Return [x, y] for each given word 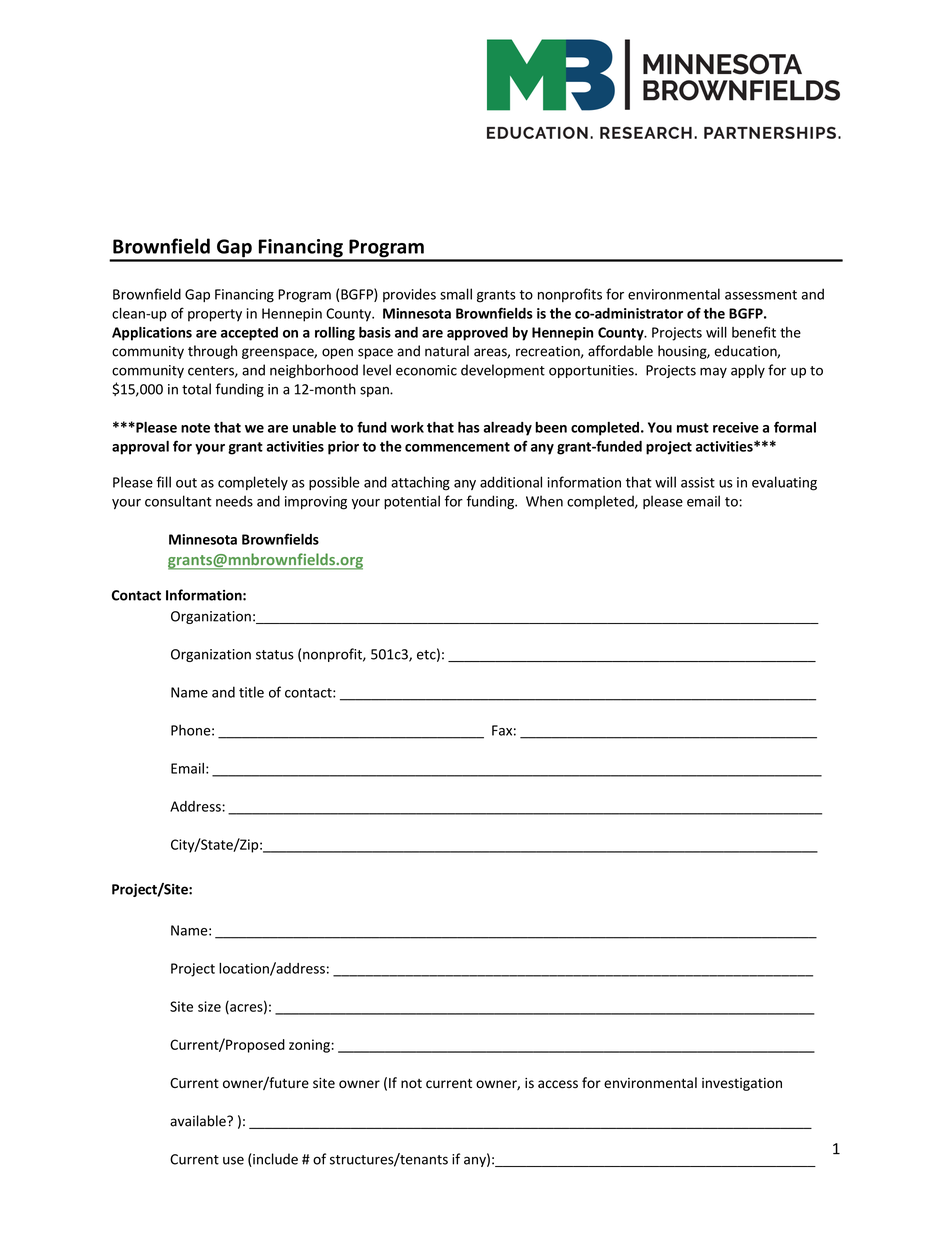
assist [698, 482]
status [275, 655]
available [199, 1121]
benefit [754, 332]
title [251, 692]
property [215, 315]
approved [477, 334]
